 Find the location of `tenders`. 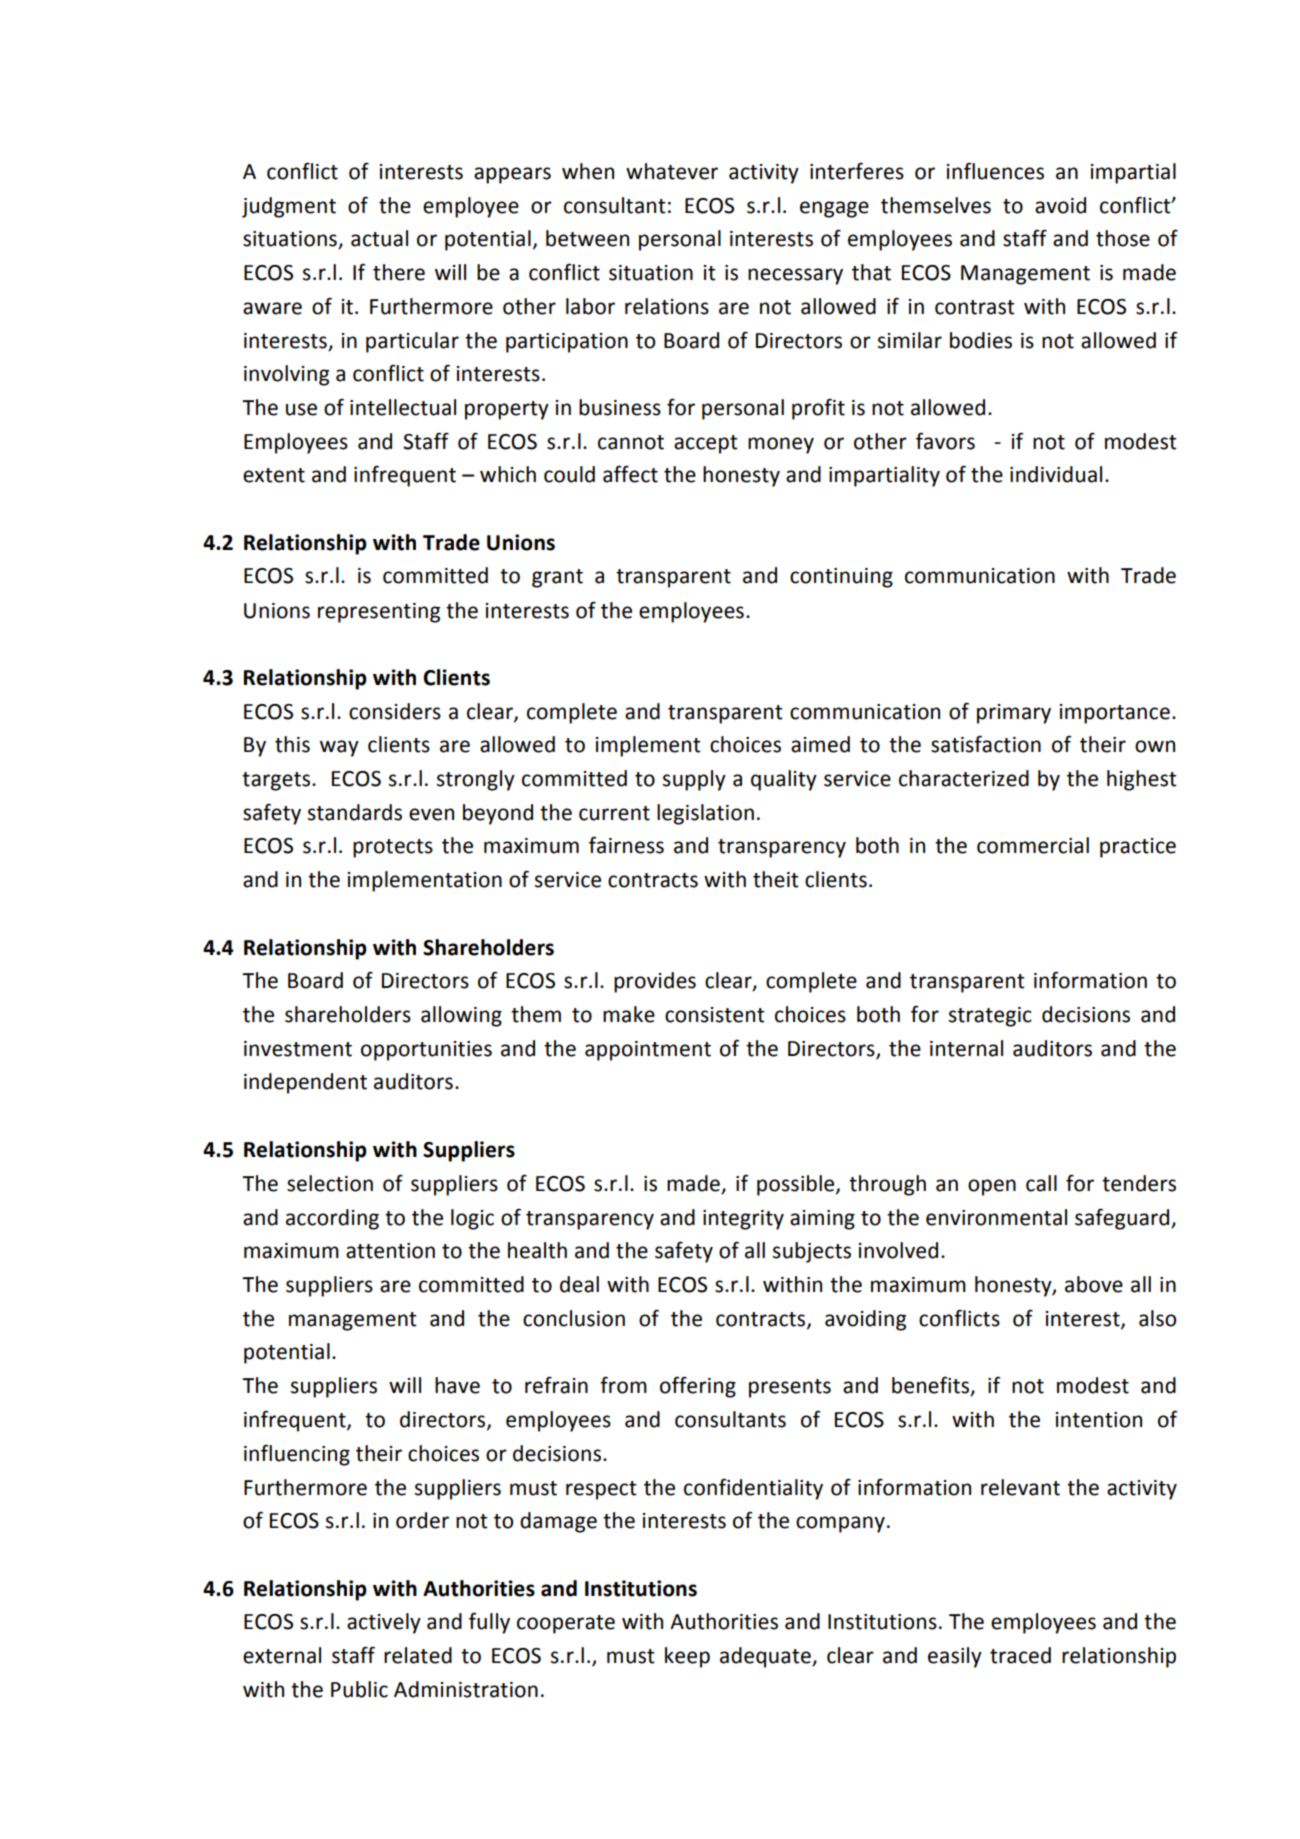

tenders is located at coordinates (1139, 1183).
